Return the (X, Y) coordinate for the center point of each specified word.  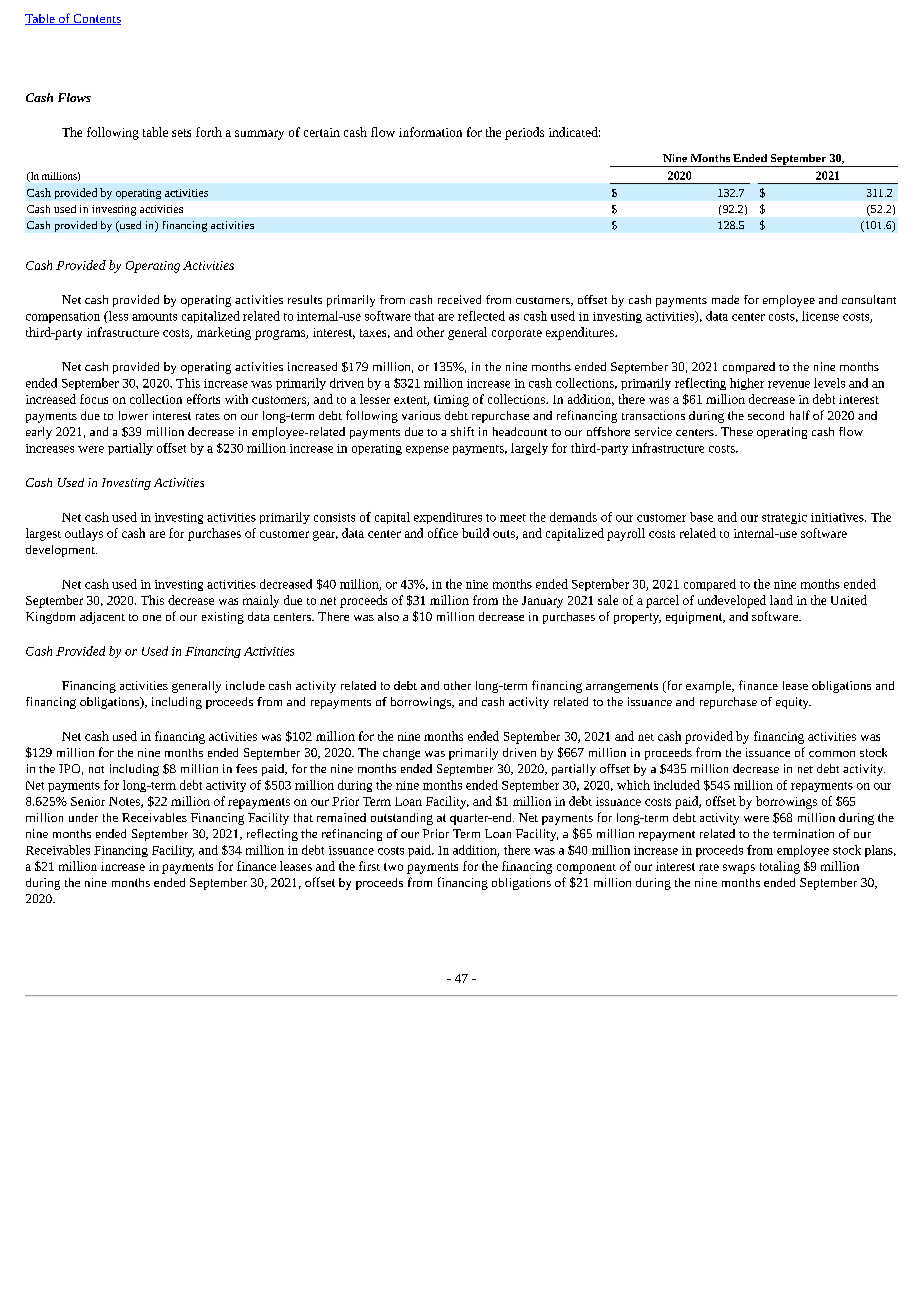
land (781, 600)
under (83, 817)
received (459, 299)
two (393, 867)
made (725, 299)
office (443, 533)
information (430, 132)
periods (524, 133)
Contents (96, 19)
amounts (154, 317)
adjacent (102, 618)
